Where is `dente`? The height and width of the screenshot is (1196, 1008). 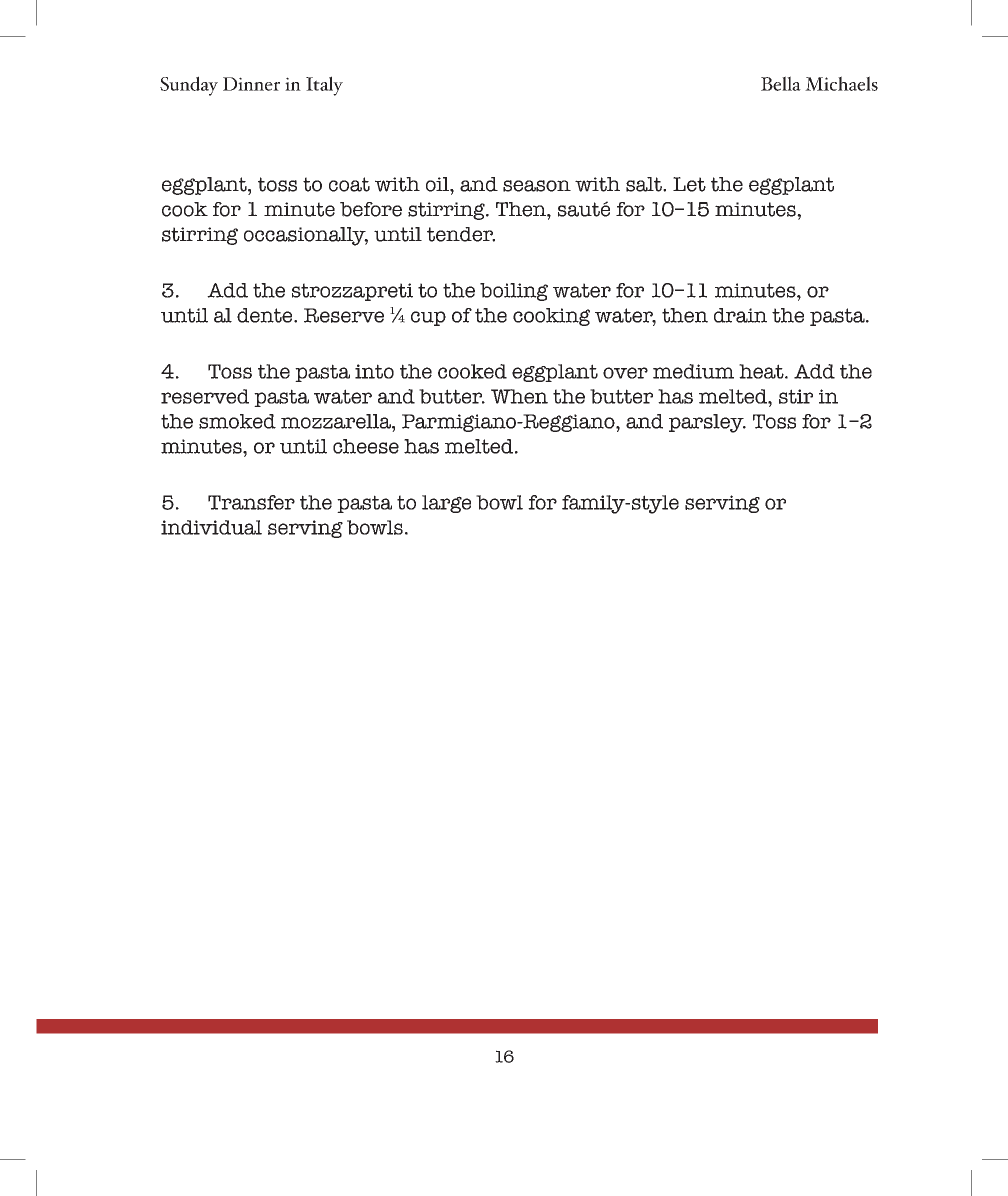
dente is located at coordinates (266, 315).
